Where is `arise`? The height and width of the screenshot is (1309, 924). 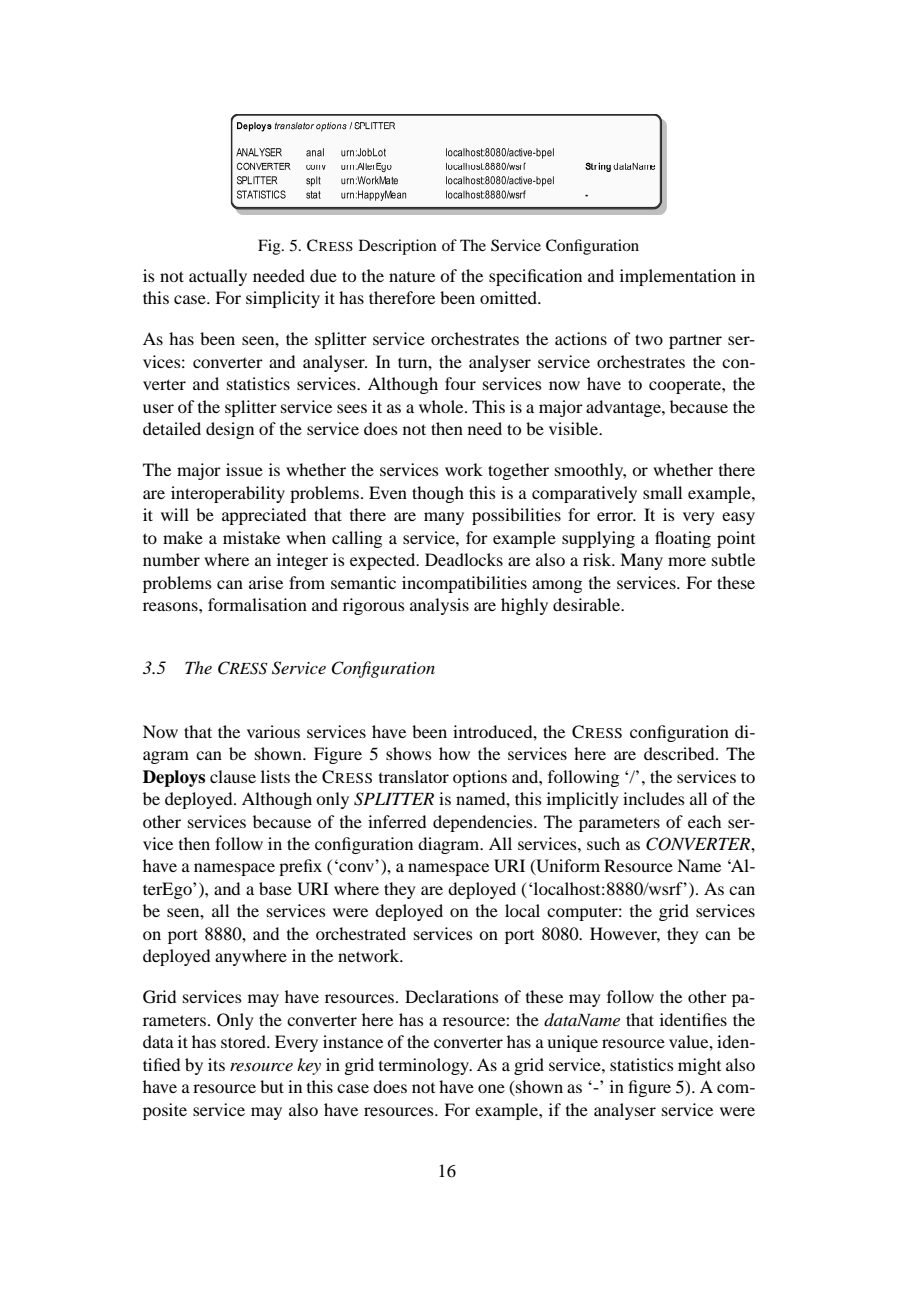
arise is located at coordinates (266, 582).
